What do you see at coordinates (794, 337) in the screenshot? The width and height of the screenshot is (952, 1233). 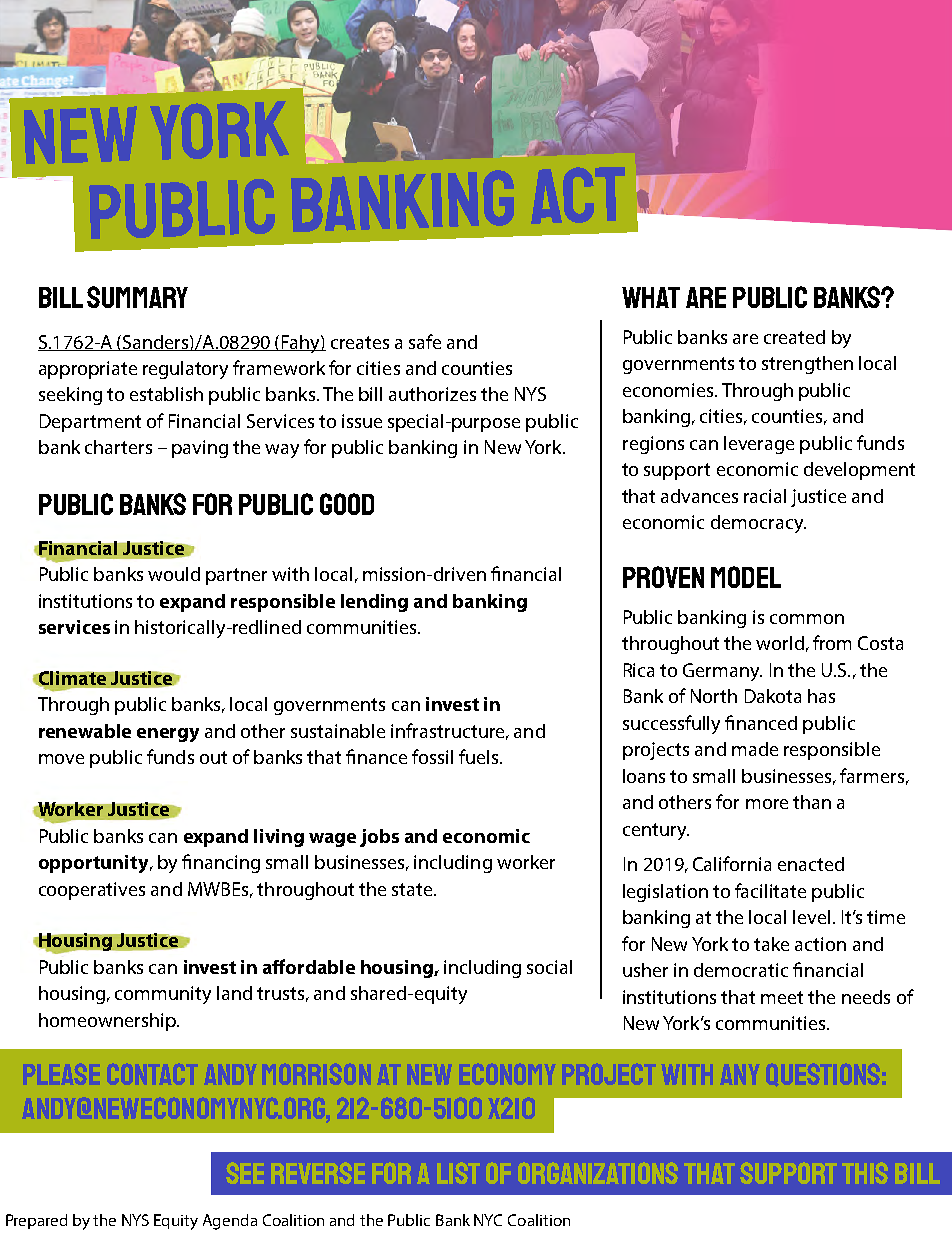 I see `created` at bounding box center [794, 337].
